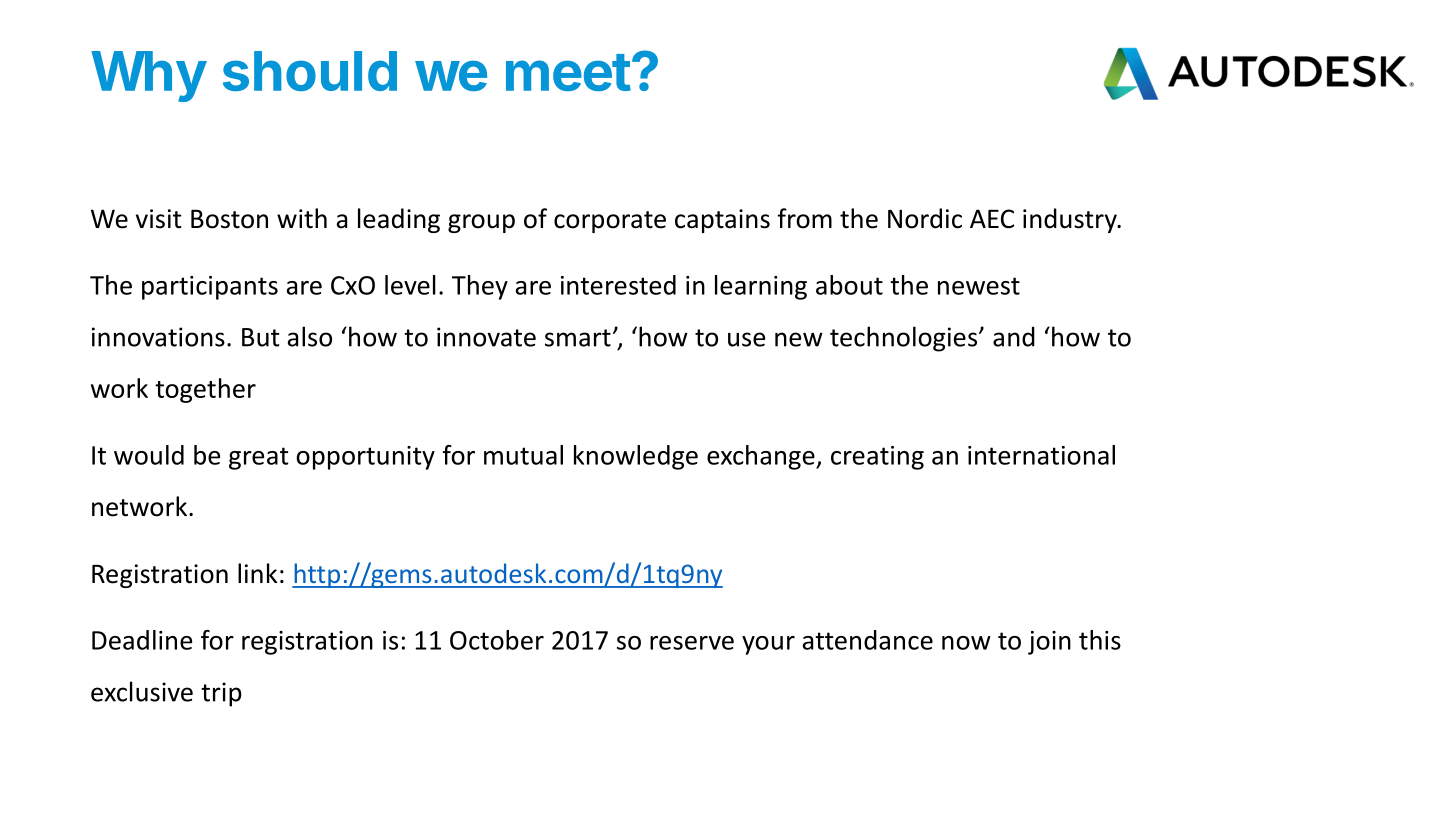 This screenshot has height=819, width=1456. What do you see at coordinates (221, 694) in the screenshot?
I see `trip` at bounding box center [221, 694].
